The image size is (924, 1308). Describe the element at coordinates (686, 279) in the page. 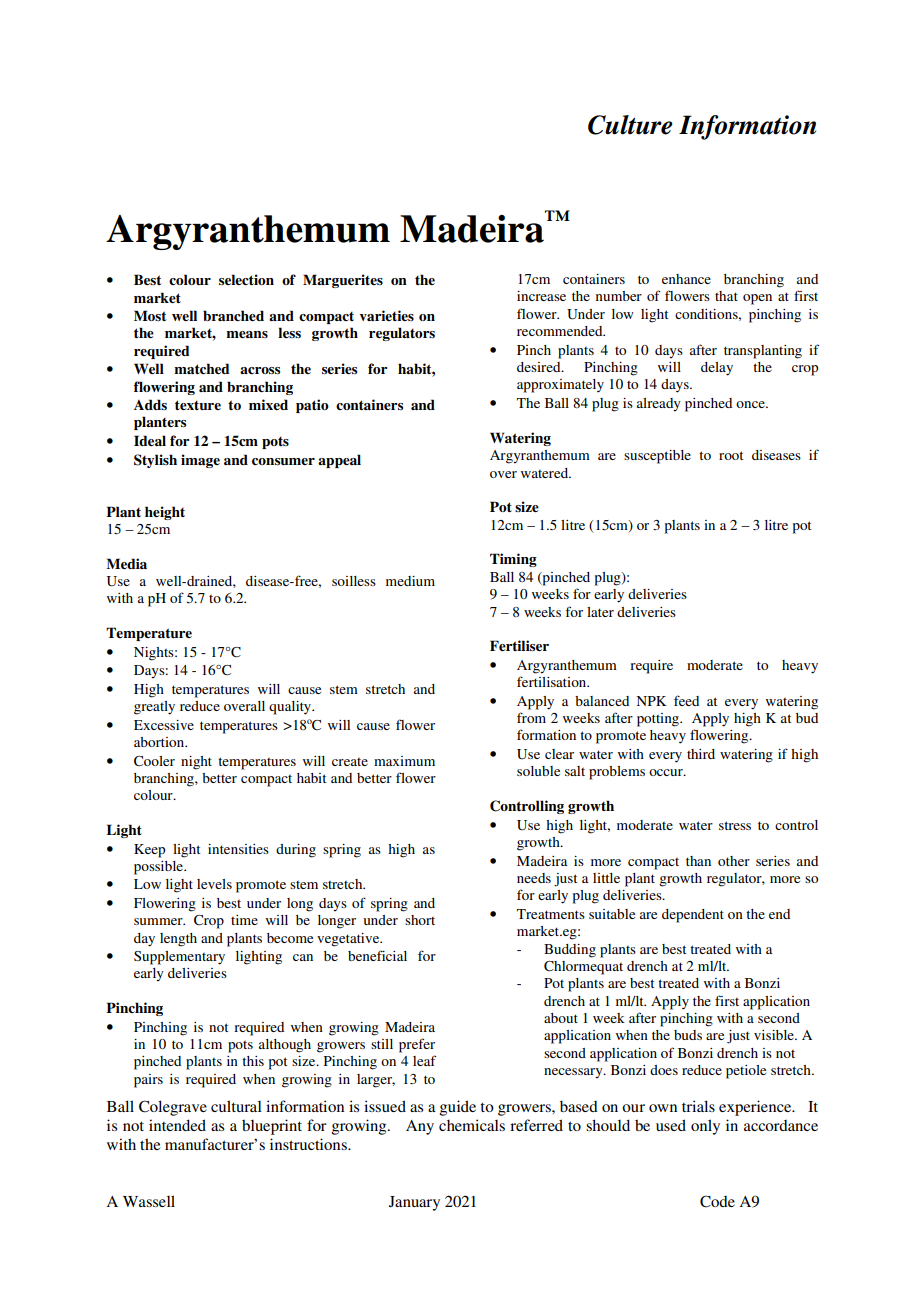

I see `enhance` at that location.
